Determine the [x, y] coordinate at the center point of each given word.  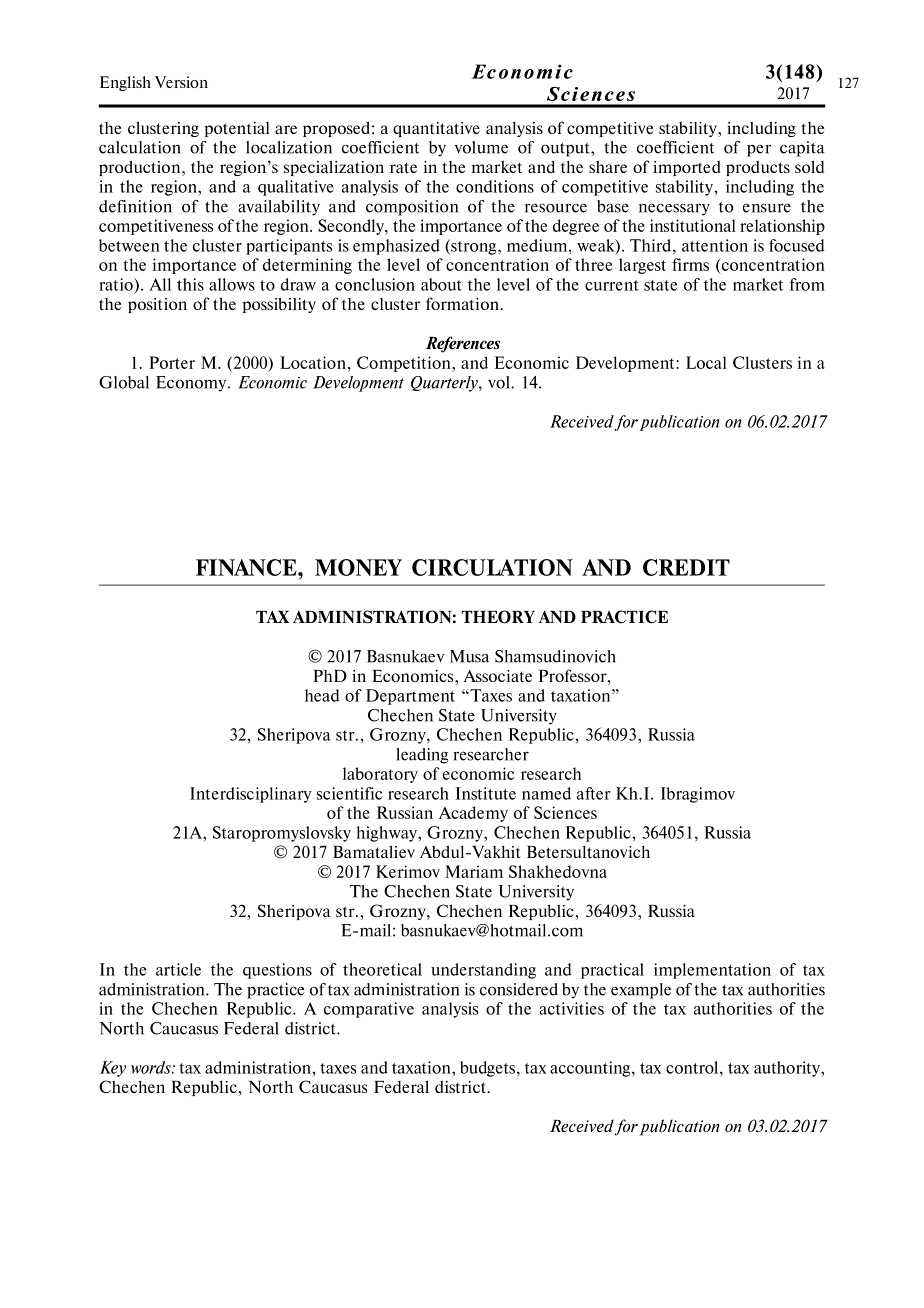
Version [181, 82]
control [693, 1067]
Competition [405, 364]
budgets [489, 1069]
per [759, 150]
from [807, 284]
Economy [192, 384]
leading [422, 756]
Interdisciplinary [251, 795]
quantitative [436, 129]
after [594, 793]
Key [113, 1069]
